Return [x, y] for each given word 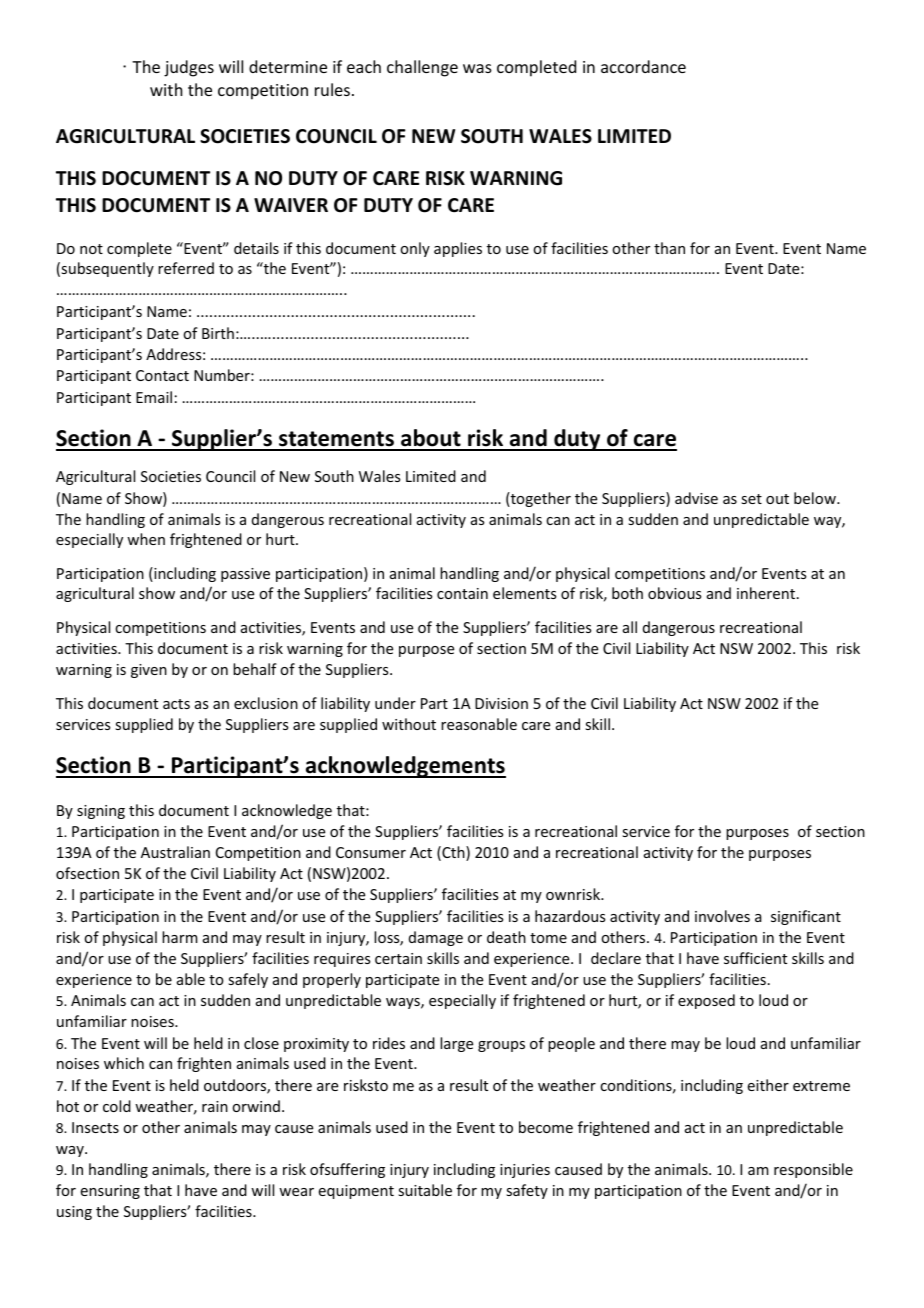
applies [458, 249]
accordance [643, 66]
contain [462, 593]
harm [180, 937]
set [751, 499]
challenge [422, 68]
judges [189, 68]
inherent [767, 593]
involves [722, 916]
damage [436, 938]
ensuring [110, 1192]
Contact [162, 375]
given [149, 671]
